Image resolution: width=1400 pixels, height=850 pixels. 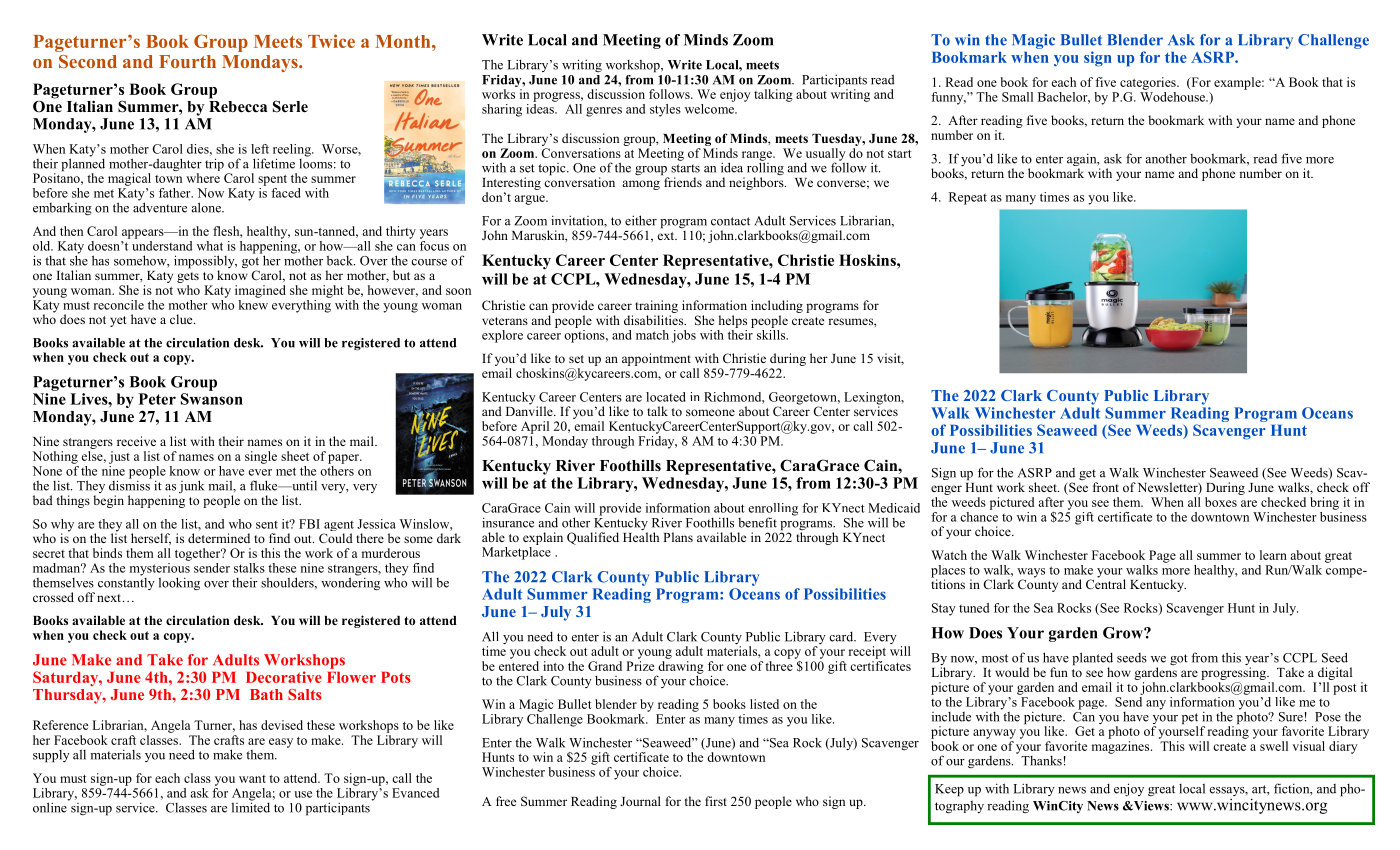 I want to click on located, so click(x=666, y=397).
